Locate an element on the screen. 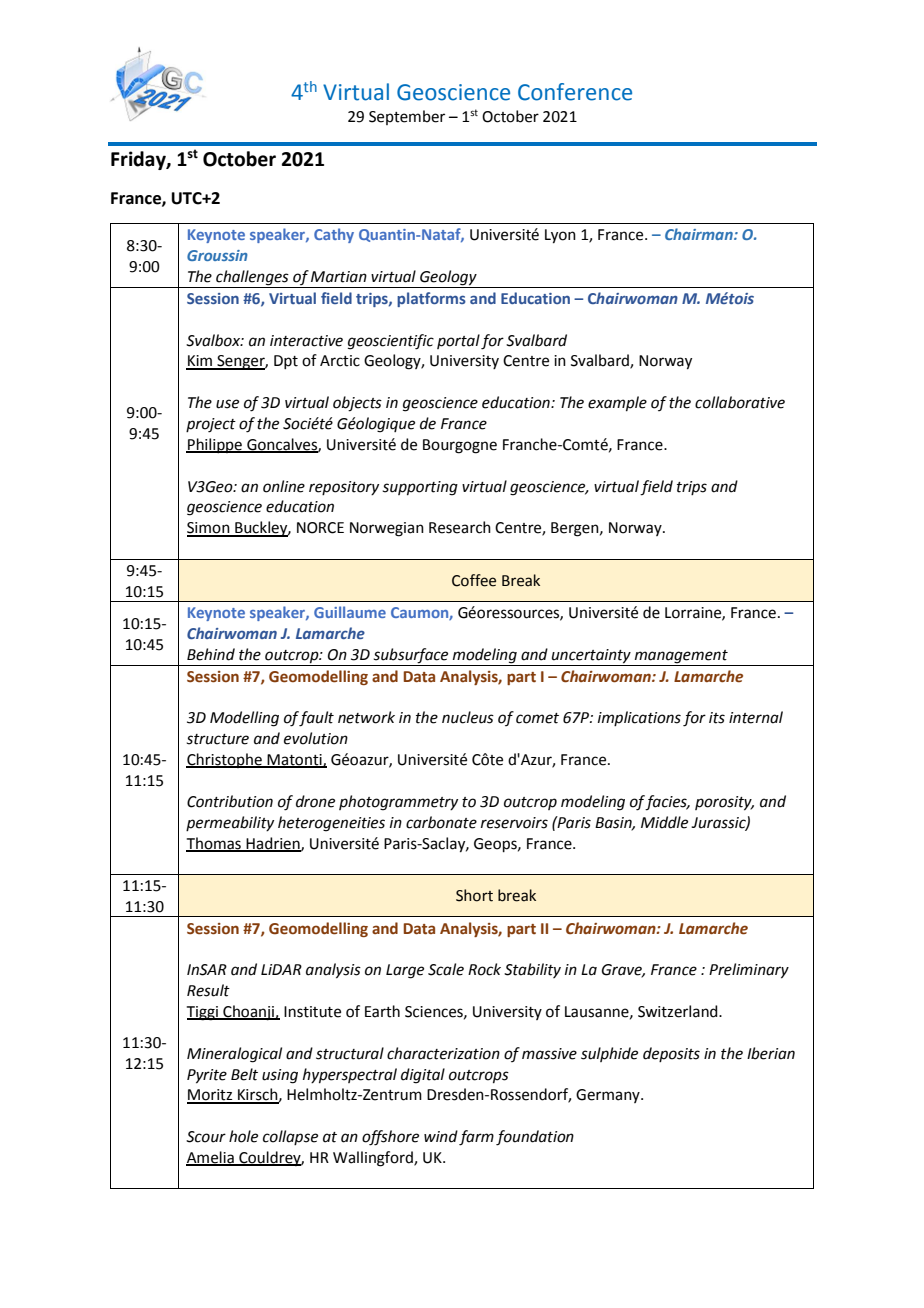  reservoirs is located at coordinates (514, 823).
